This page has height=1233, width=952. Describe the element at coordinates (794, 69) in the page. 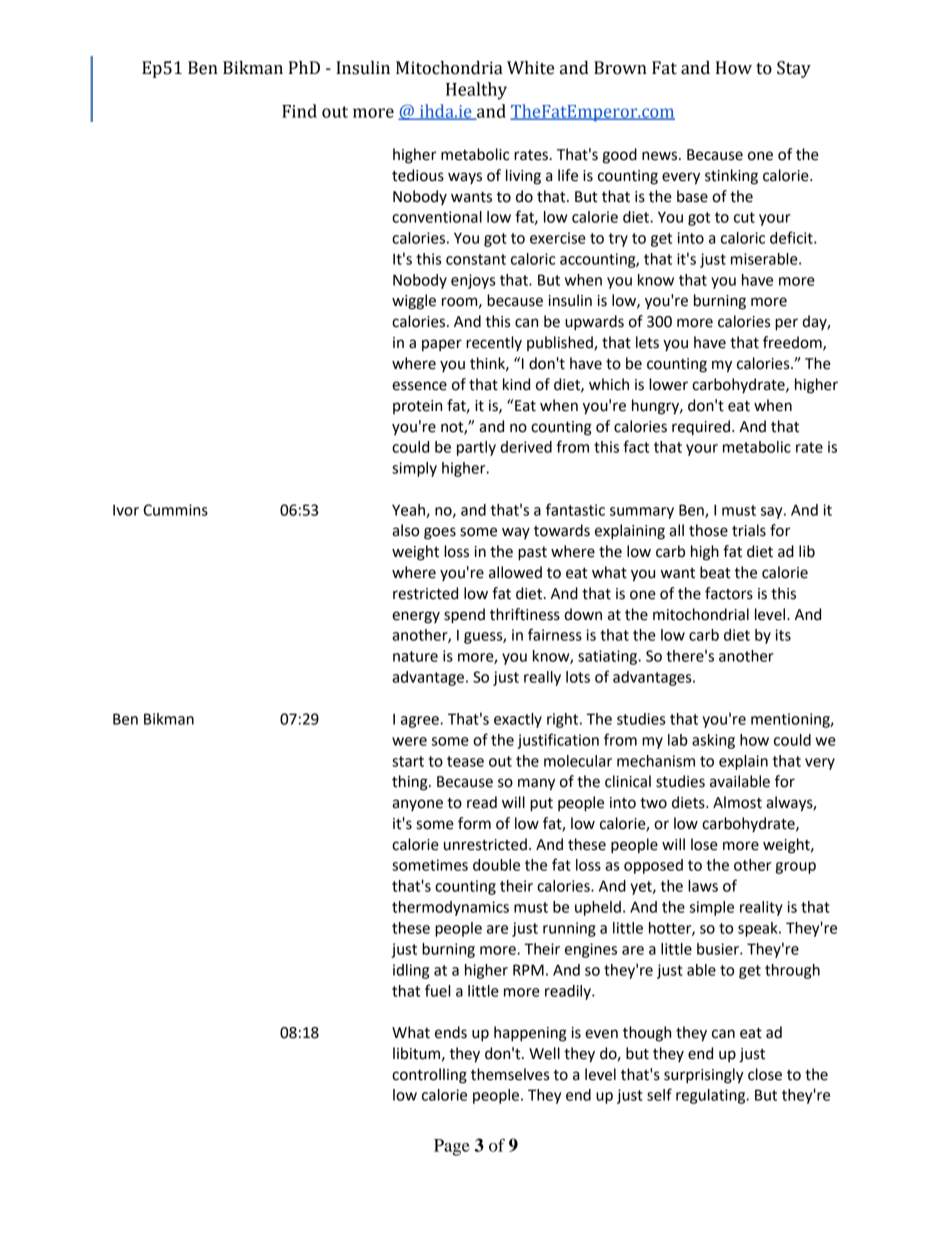

I see `Stay` at that location.
